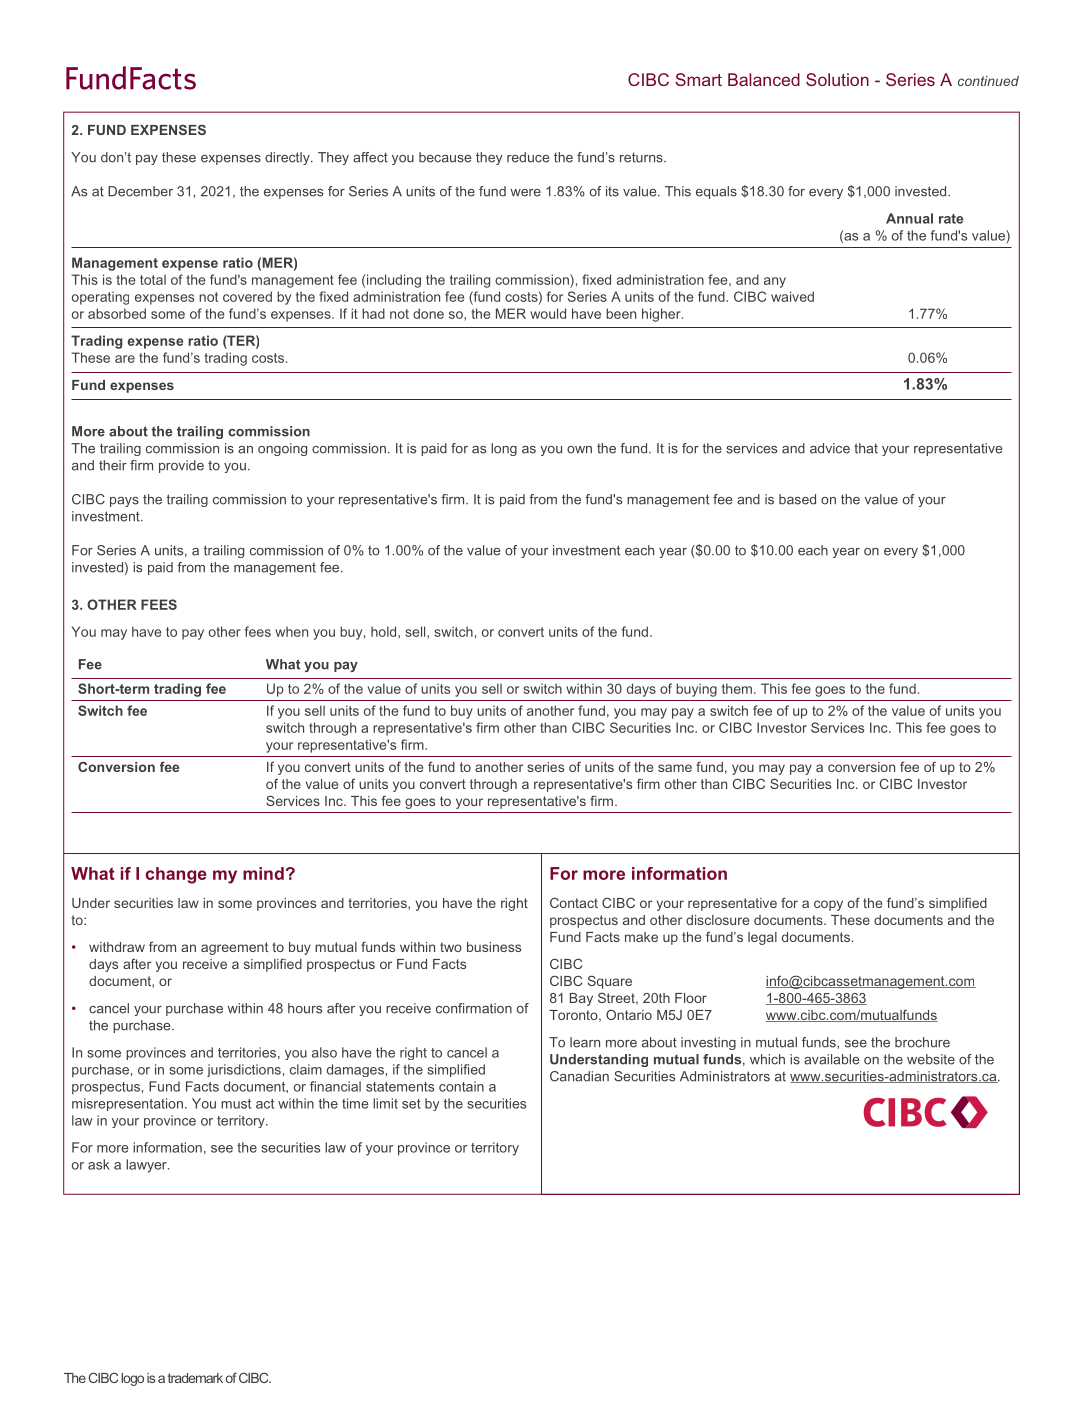 Image resolution: width=1083 pixels, height=1402 pixels. What do you see at coordinates (585, 1042) in the document?
I see `learn` at bounding box center [585, 1042].
